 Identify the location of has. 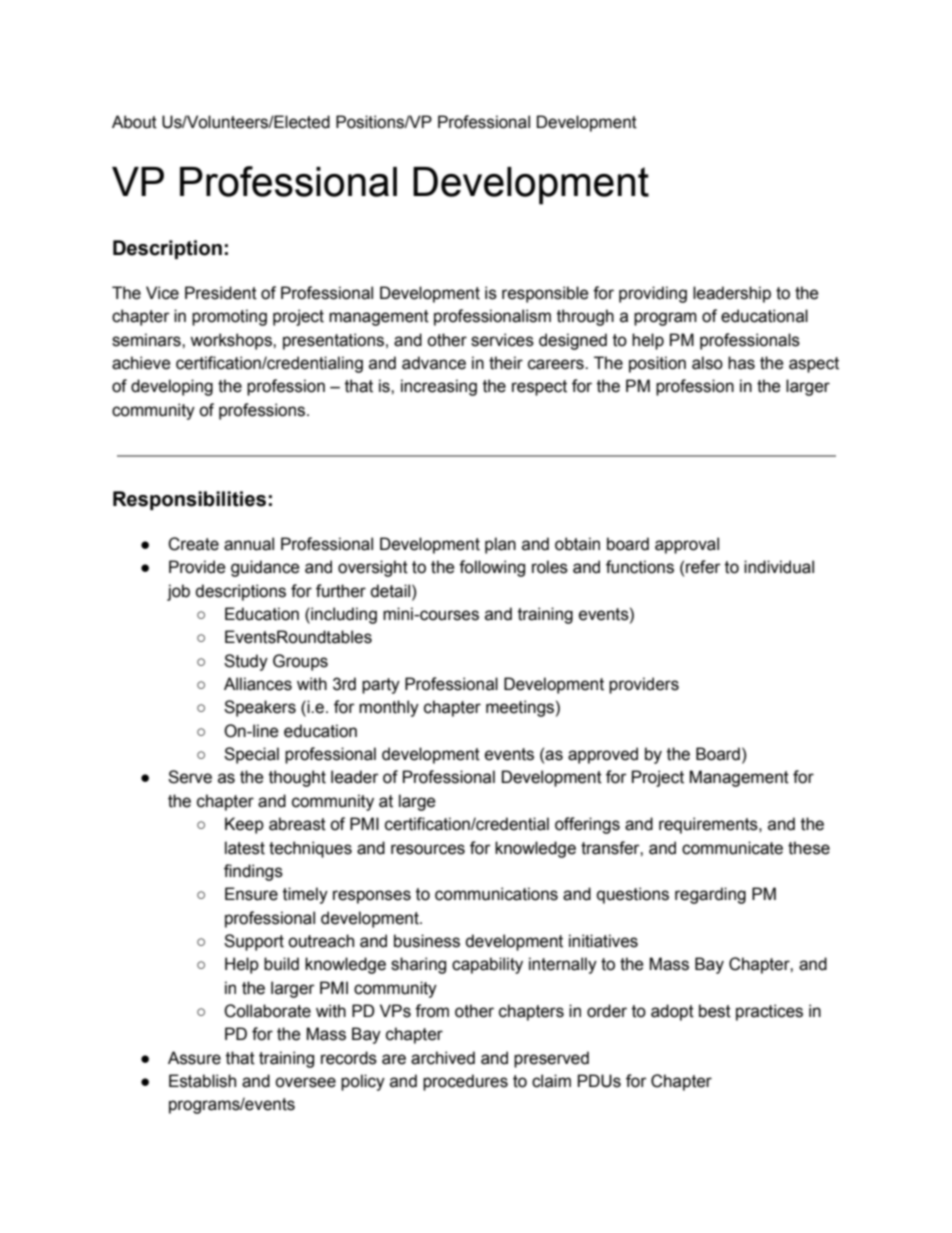
(741, 363).
